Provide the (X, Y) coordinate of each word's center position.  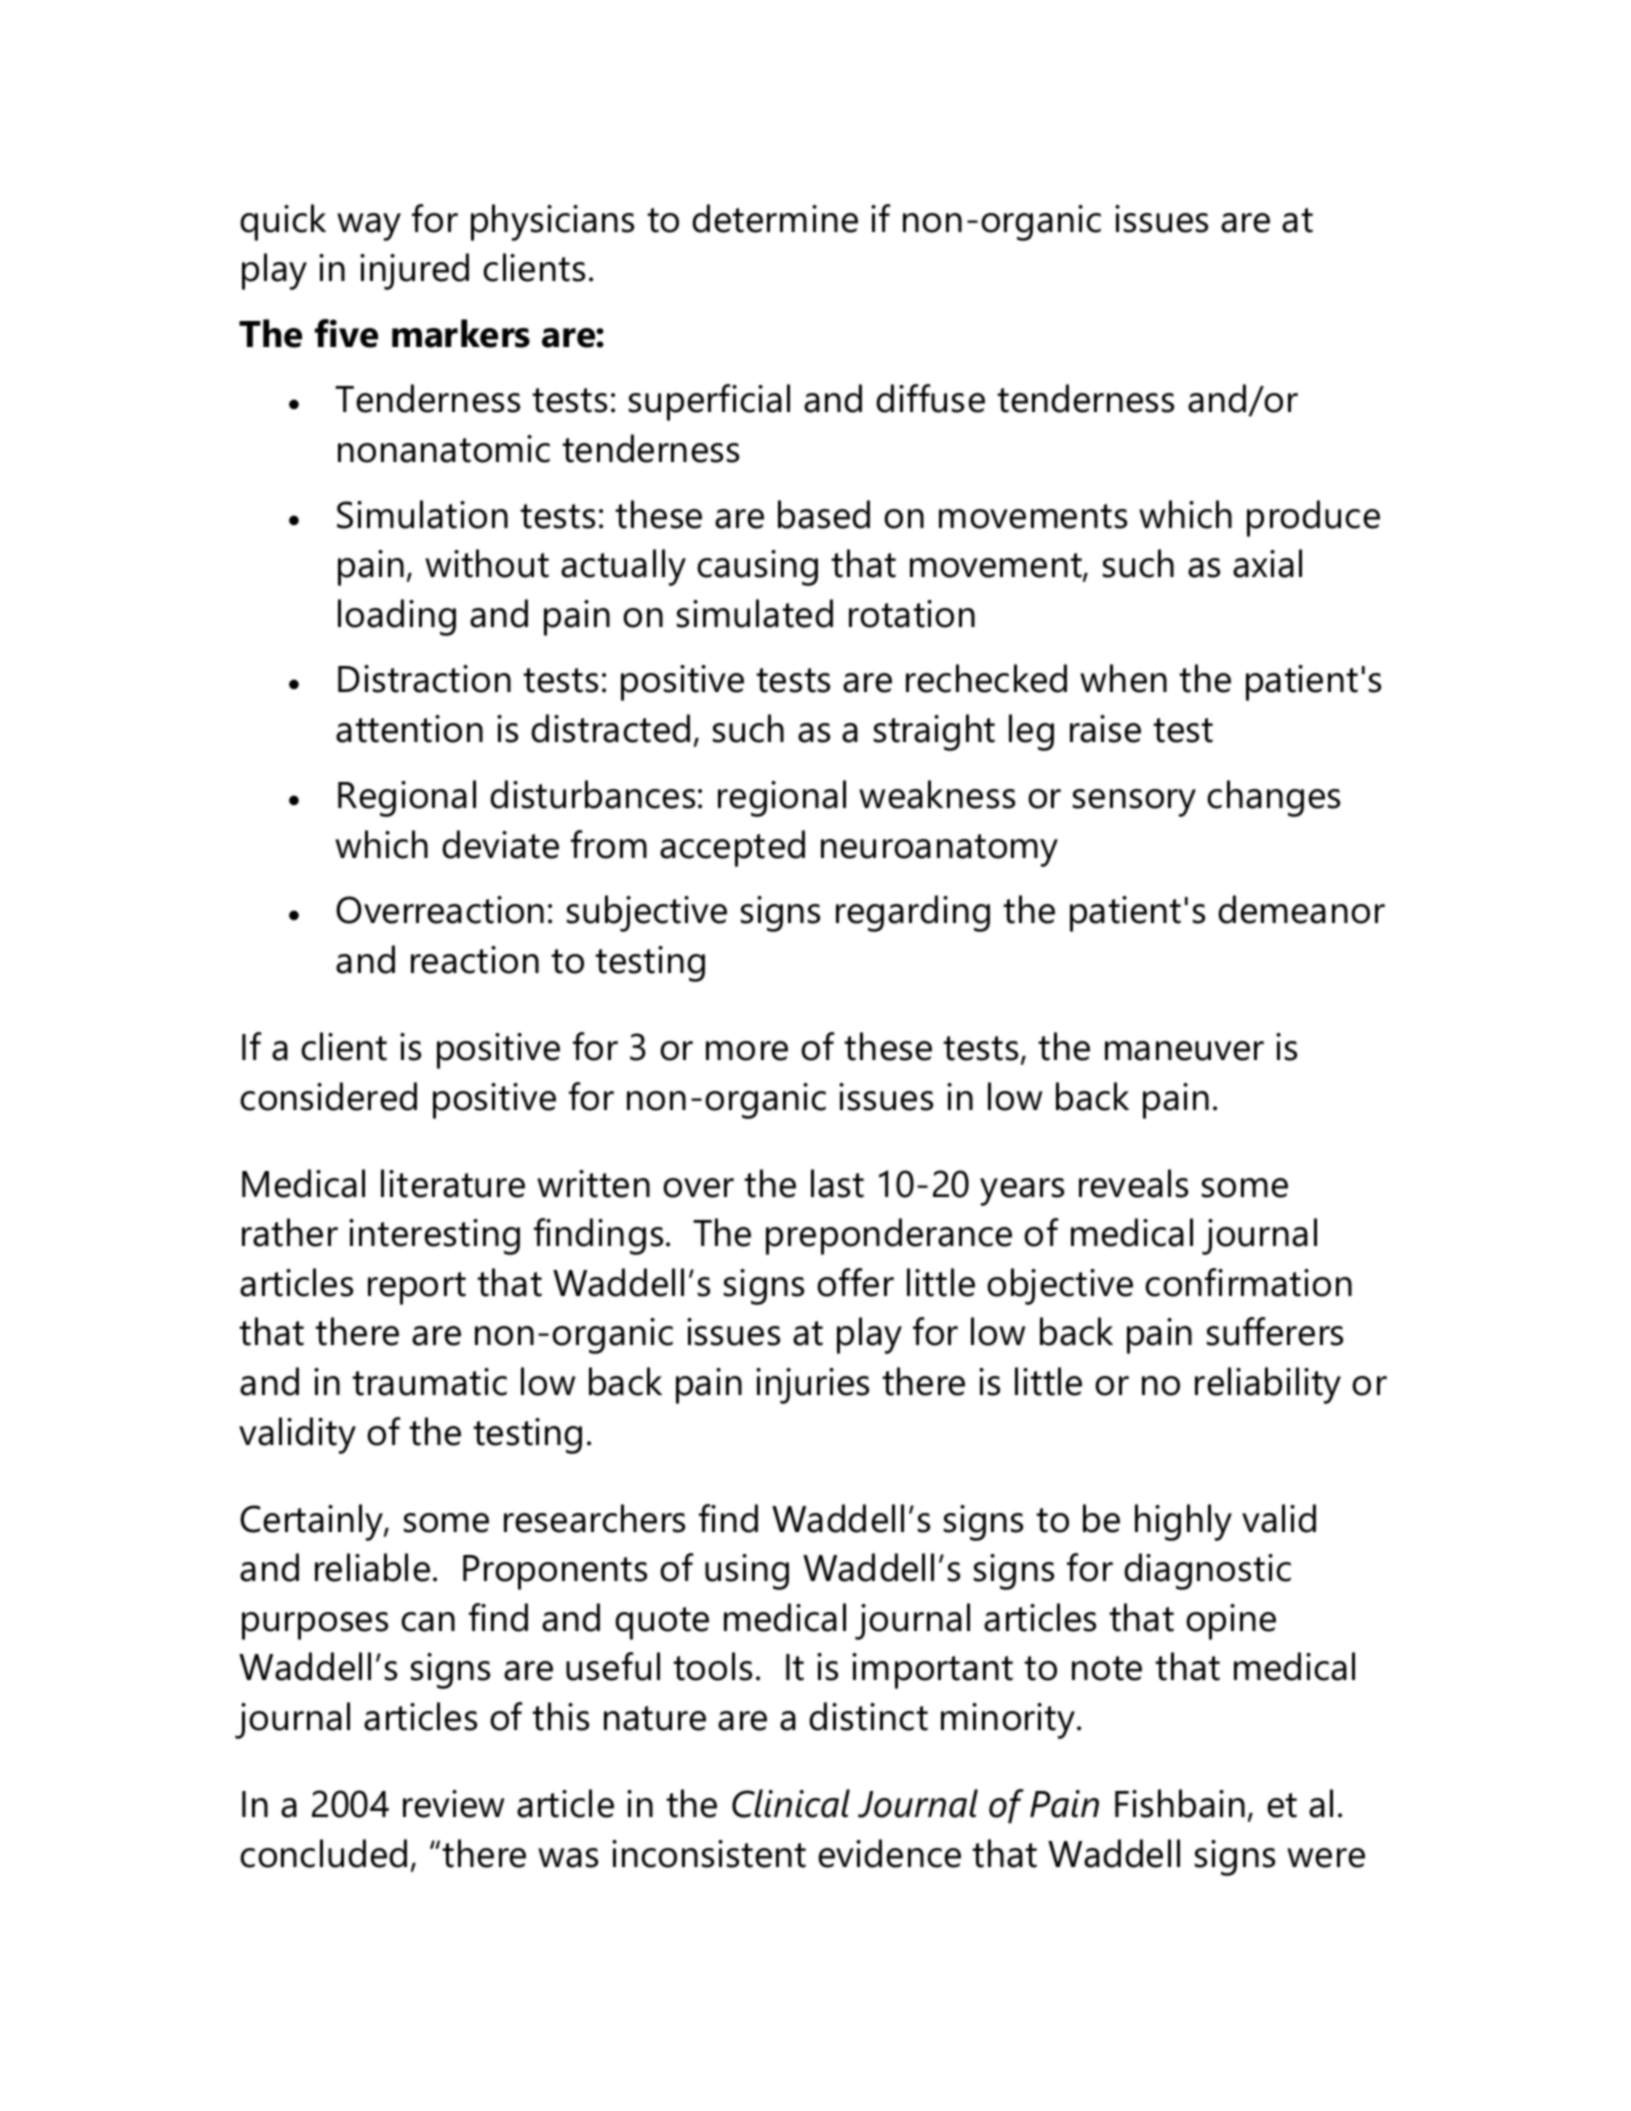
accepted (732, 848)
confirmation (1248, 1282)
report (417, 1288)
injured (414, 271)
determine (775, 218)
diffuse (930, 398)
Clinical (791, 1803)
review (453, 1804)
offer (855, 1282)
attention (409, 729)
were (1326, 1858)
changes (1273, 798)
